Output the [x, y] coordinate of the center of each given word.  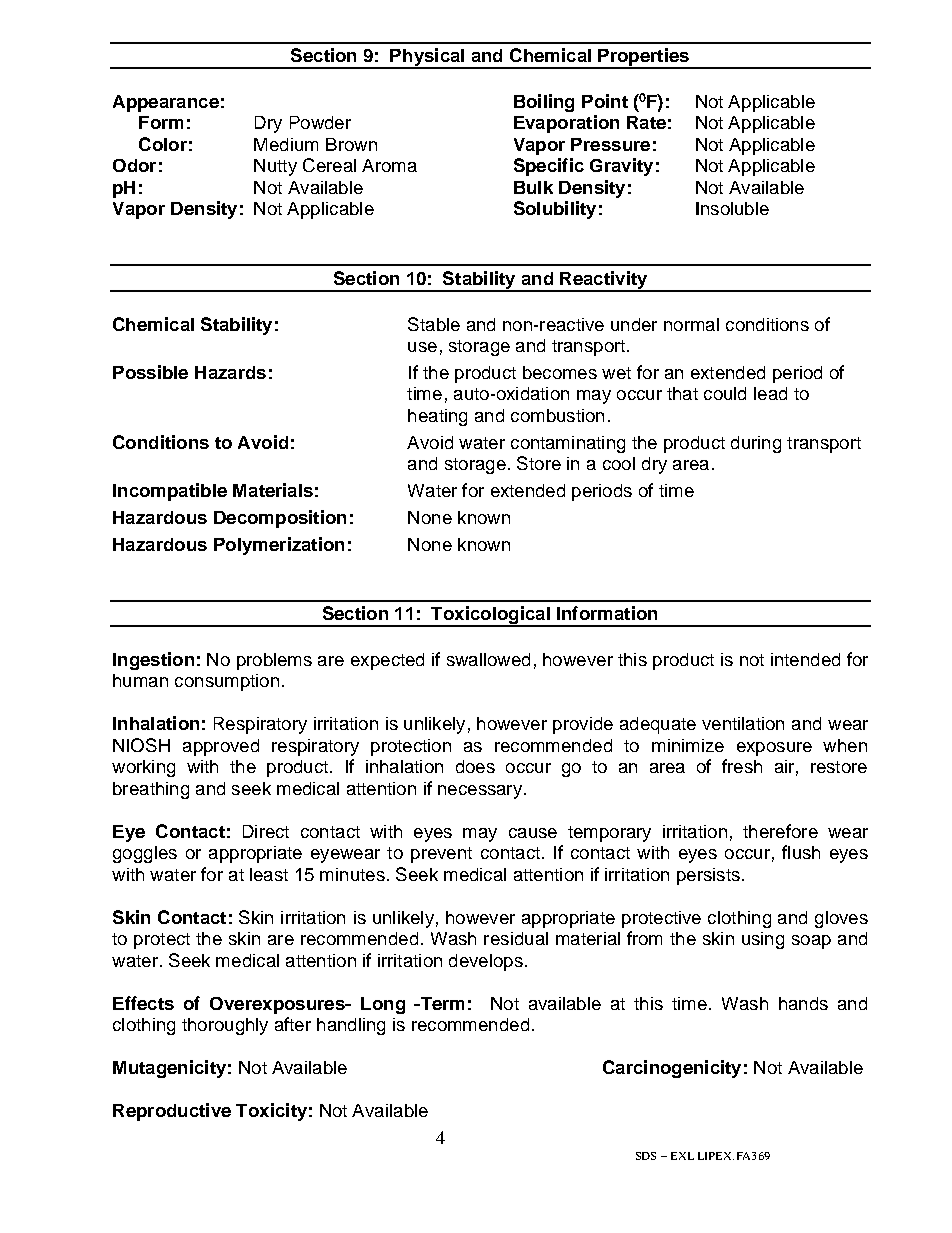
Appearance [166, 103]
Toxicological [490, 616]
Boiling [544, 103]
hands [803, 1003]
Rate [646, 122]
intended [805, 659]
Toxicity [271, 1112]
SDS [646, 1156]
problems [274, 661]
